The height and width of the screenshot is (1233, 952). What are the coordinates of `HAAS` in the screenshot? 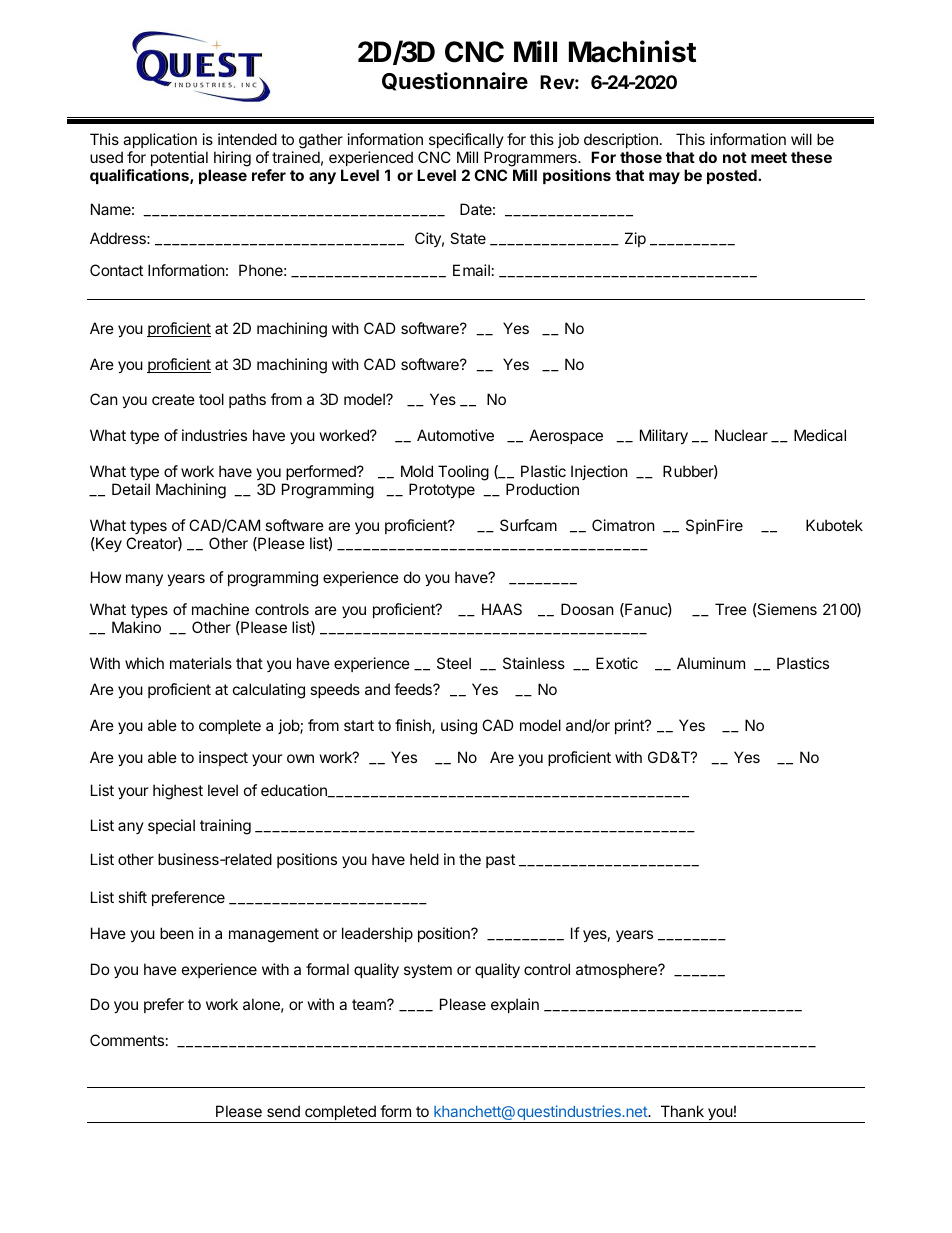 It's located at (502, 609).
